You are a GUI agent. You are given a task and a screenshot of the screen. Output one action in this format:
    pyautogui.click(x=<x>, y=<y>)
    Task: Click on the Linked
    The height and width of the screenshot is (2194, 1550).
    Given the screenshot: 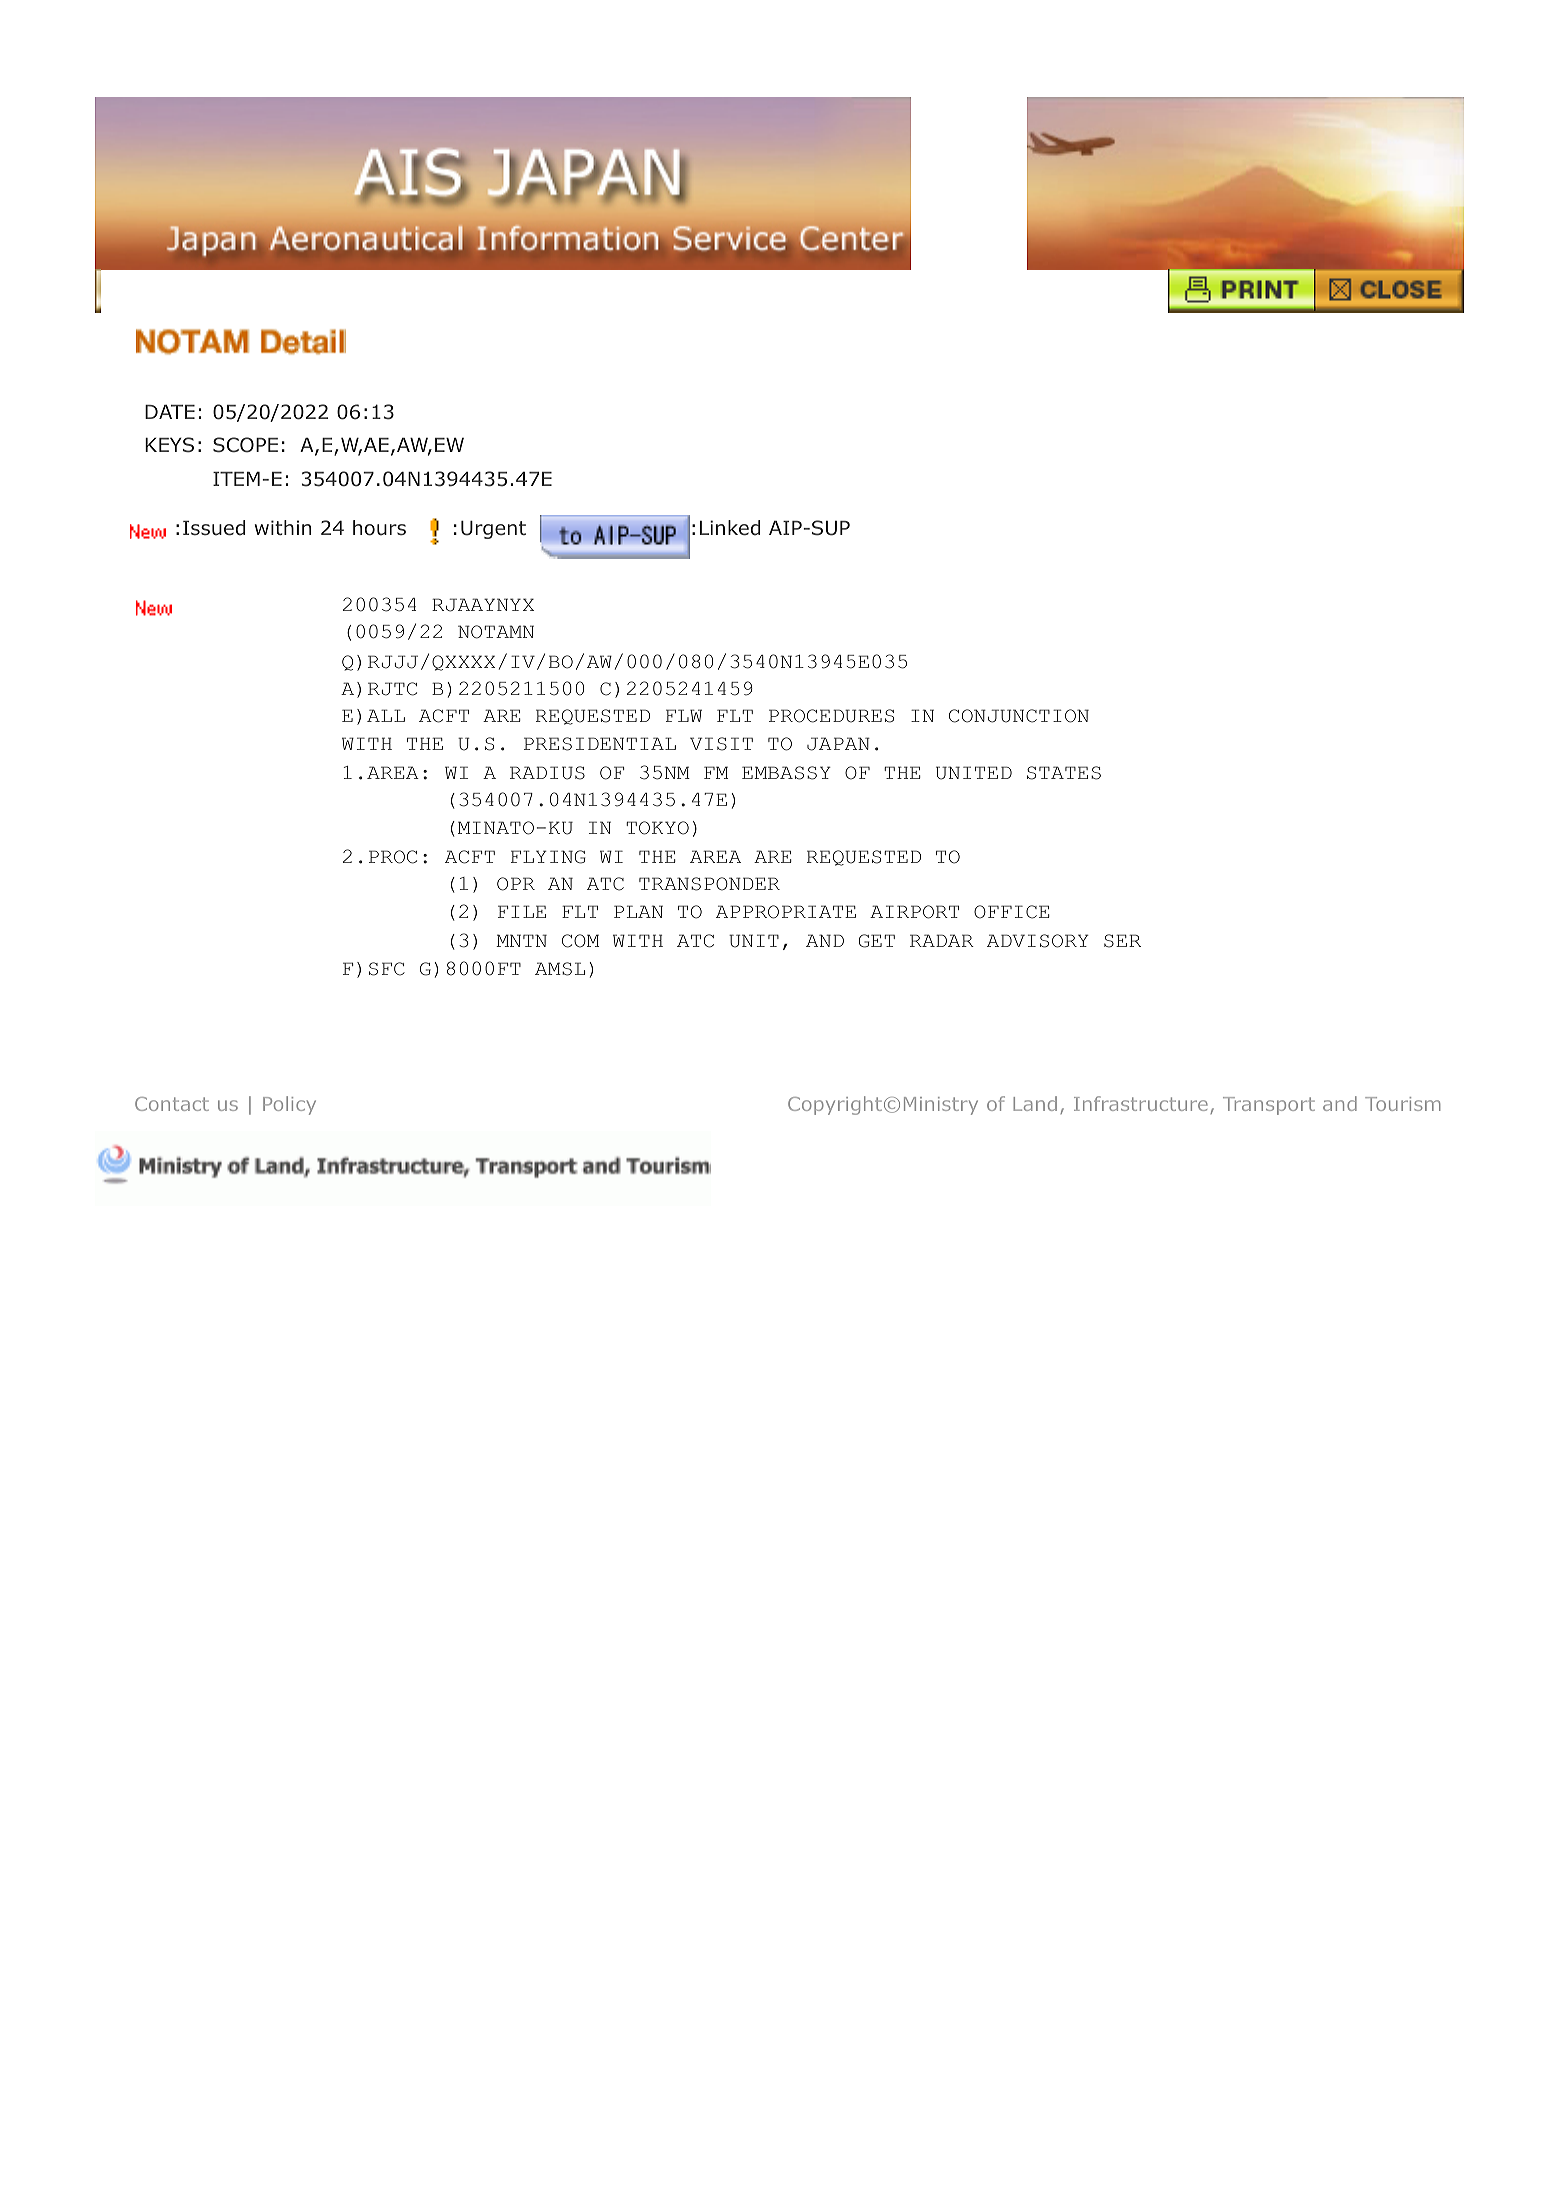 What is the action you would take?
    pyautogui.click(x=730, y=528)
